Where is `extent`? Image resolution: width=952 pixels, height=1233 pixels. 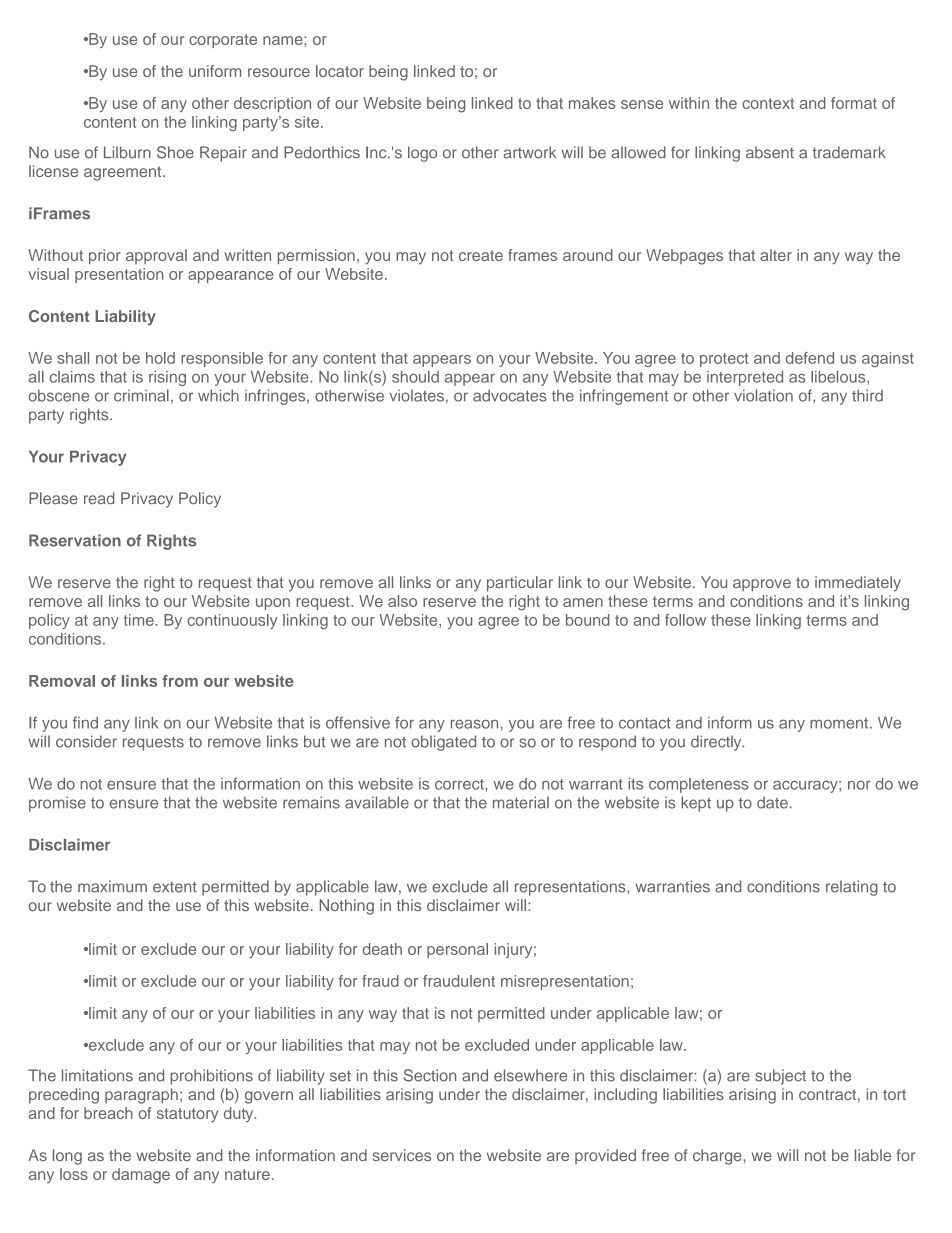
extent is located at coordinates (175, 887).
